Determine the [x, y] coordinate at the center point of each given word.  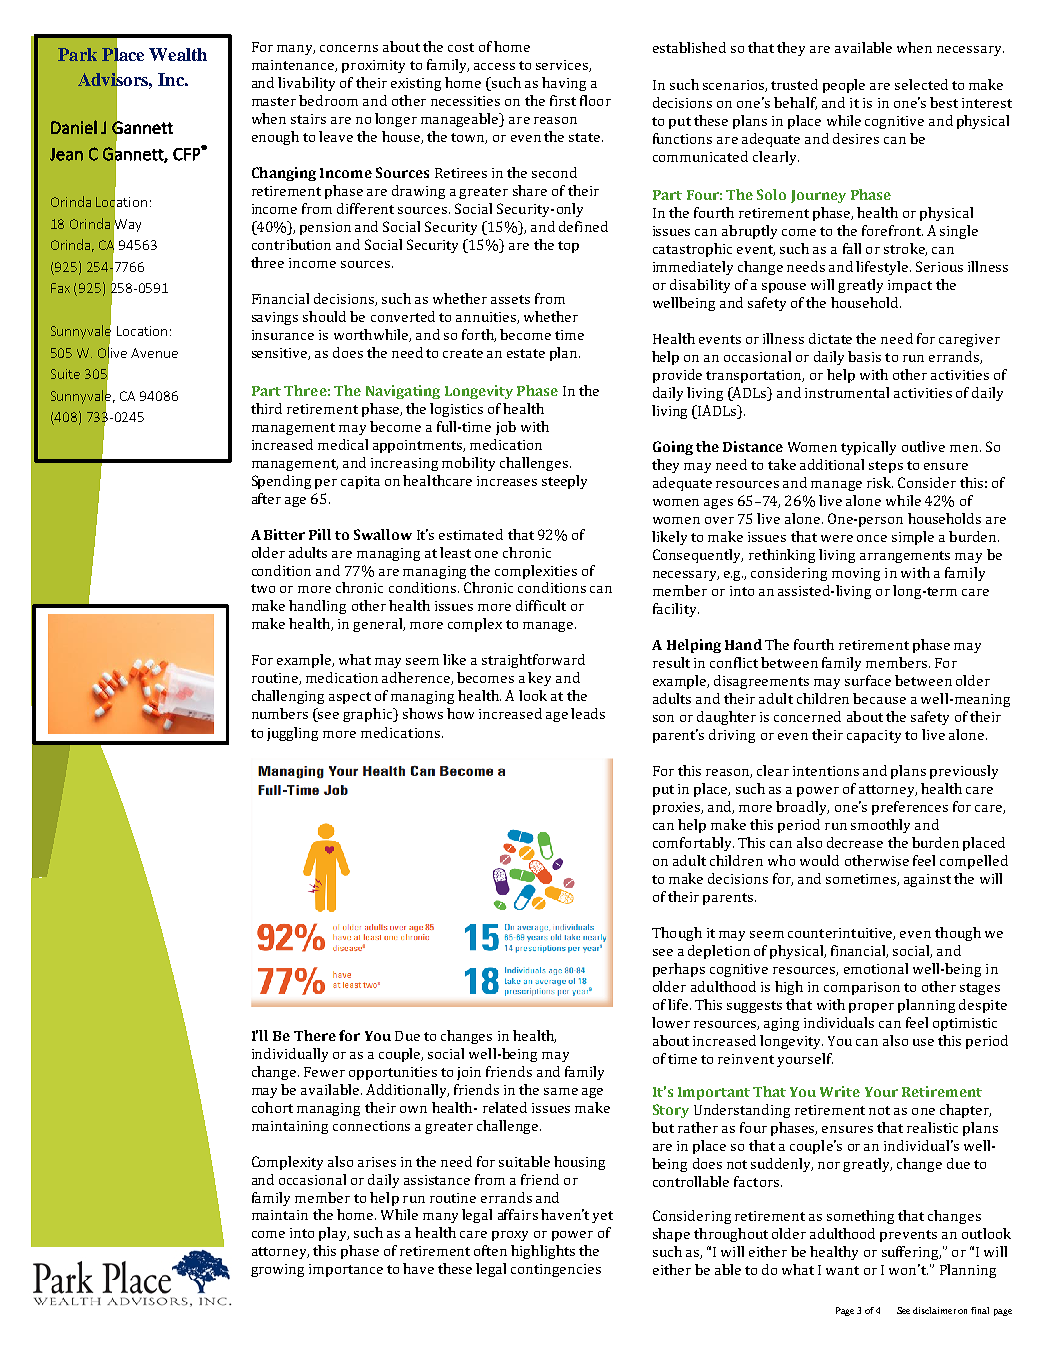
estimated [471, 534]
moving [856, 574]
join [469, 1073]
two [263, 588]
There [315, 1035]
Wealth [178, 54]
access [494, 66]
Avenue [154, 353]
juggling [292, 734]
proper [871, 1008]
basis [864, 356]
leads [588, 713]
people [844, 86]
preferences [910, 808]
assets [510, 299]
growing [277, 1270]
